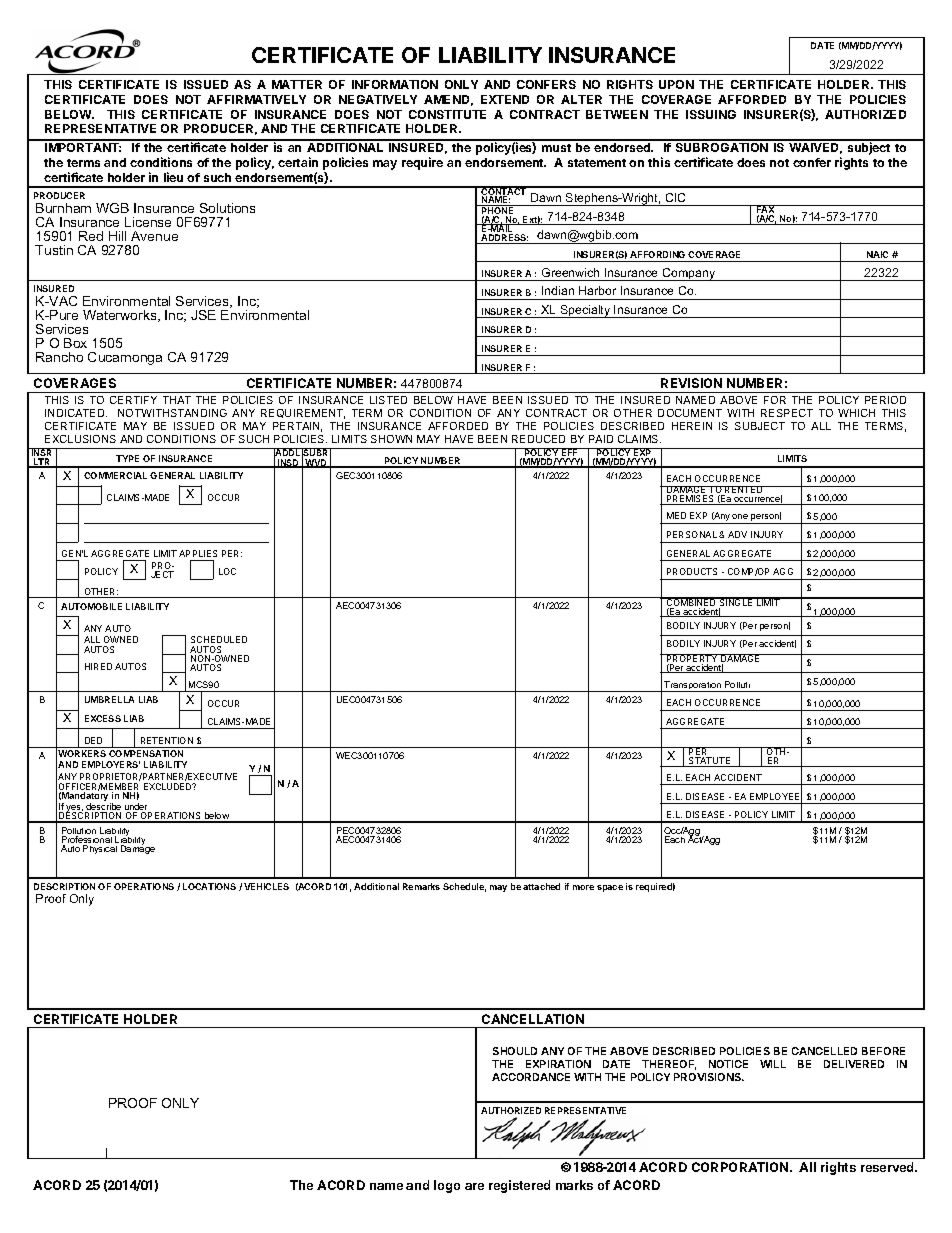  Describe the element at coordinates (98, 666) in the page. I see `HIRED` at that location.
